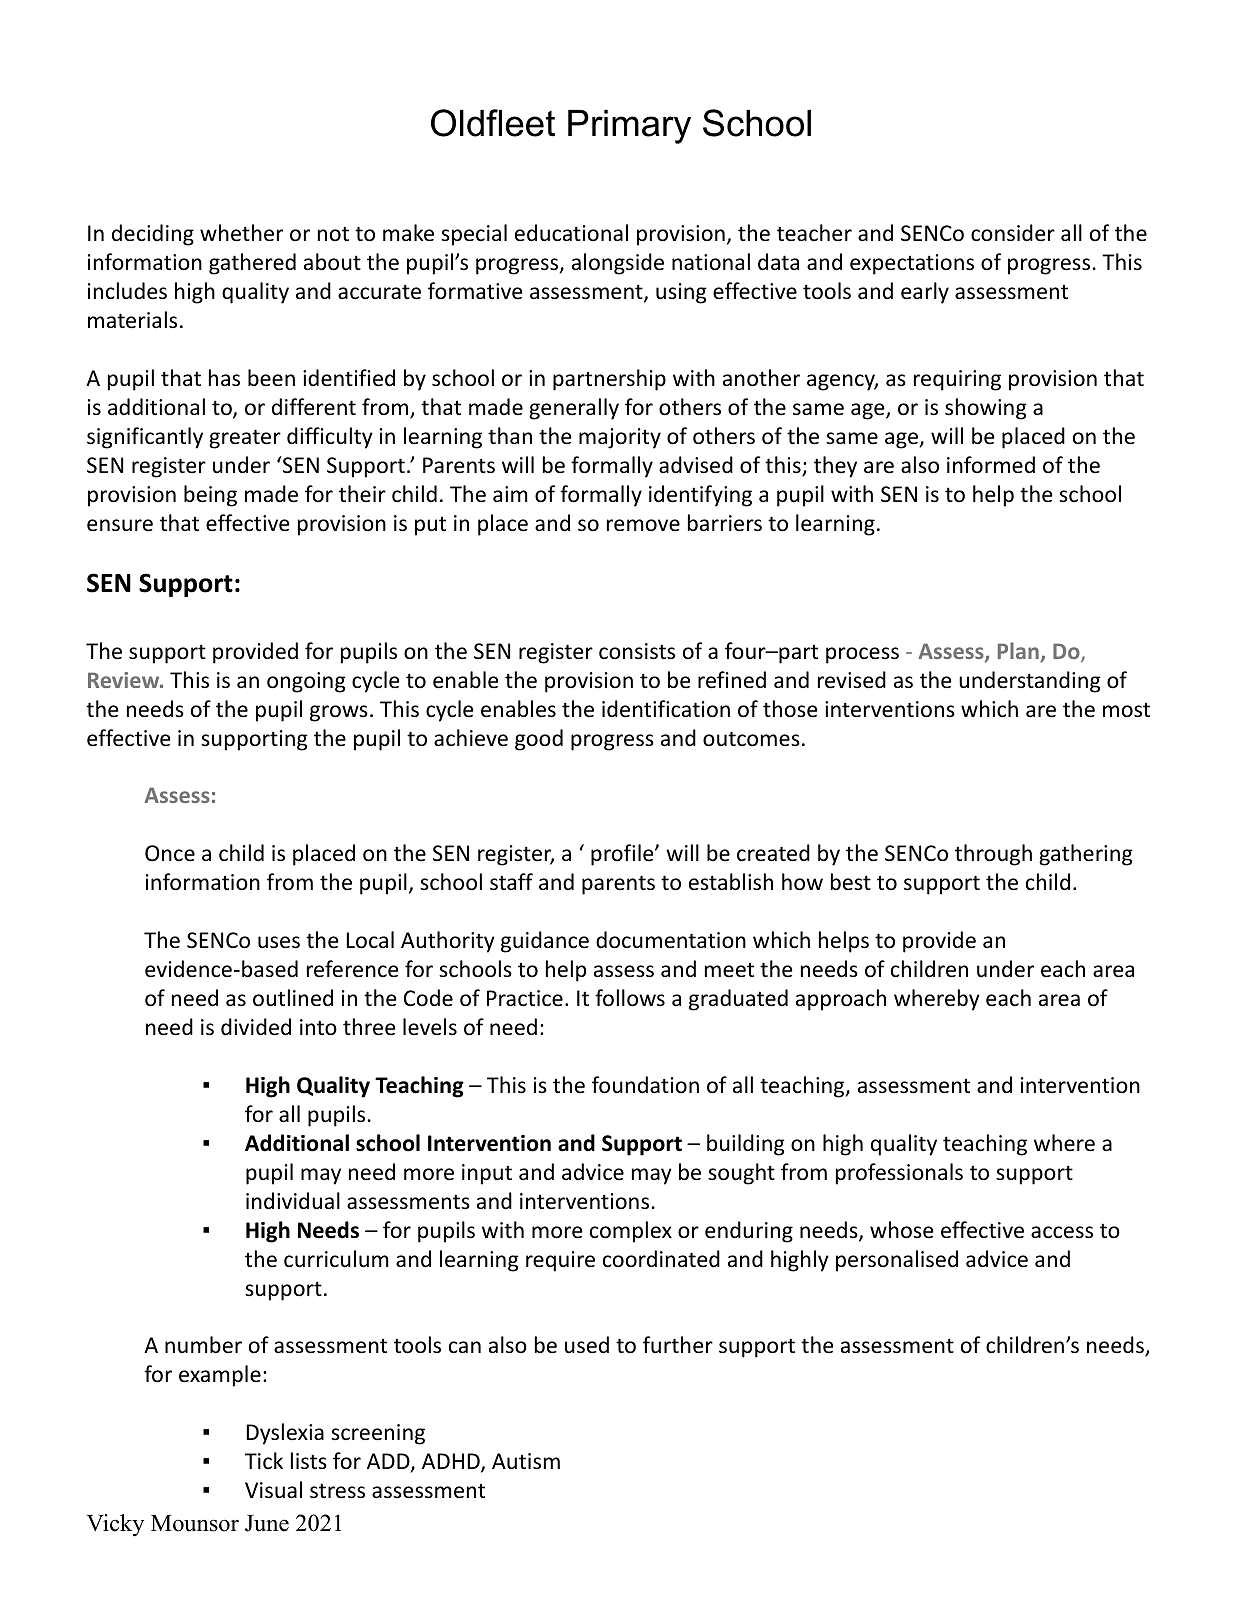 Image resolution: width=1243 pixels, height=1609 pixels. What do you see at coordinates (273, 1490) in the screenshot?
I see `Visual` at bounding box center [273, 1490].
